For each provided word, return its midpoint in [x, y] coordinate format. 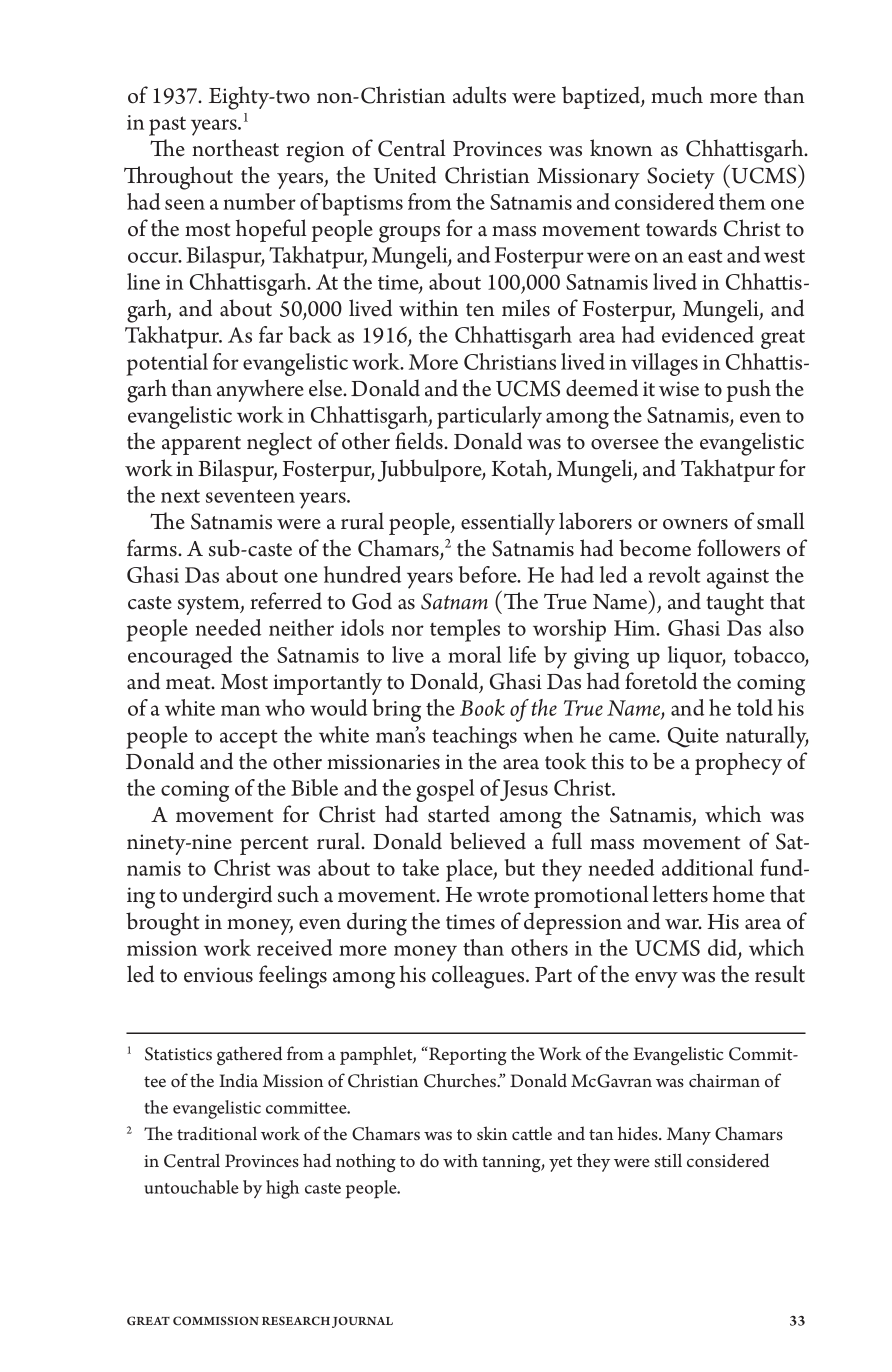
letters [680, 894]
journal [362, 1322]
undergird [227, 897]
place [470, 870]
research [296, 1321]
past [167, 126]
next [180, 496]
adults [479, 95]
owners [695, 524]
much [677, 95]
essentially [508, 523]
